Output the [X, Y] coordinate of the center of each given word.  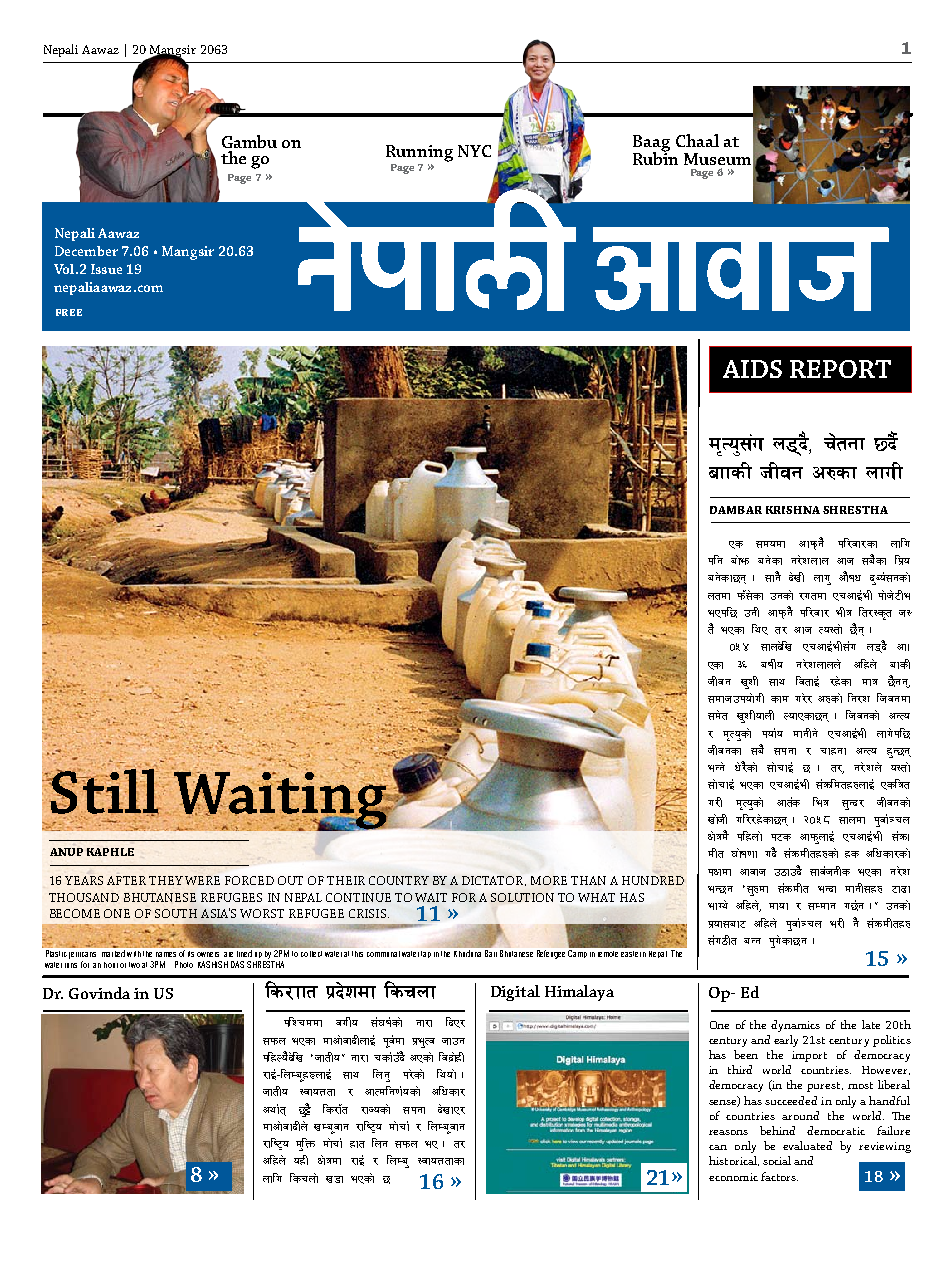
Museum [717, 159]
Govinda [99, 993]
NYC [474, 151]
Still [104, 791]
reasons [728, 1132]
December [86, 251]
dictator [494, 881]
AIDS [752, 369]
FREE [69, 312]
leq [821, 802]
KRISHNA [793, 510]
